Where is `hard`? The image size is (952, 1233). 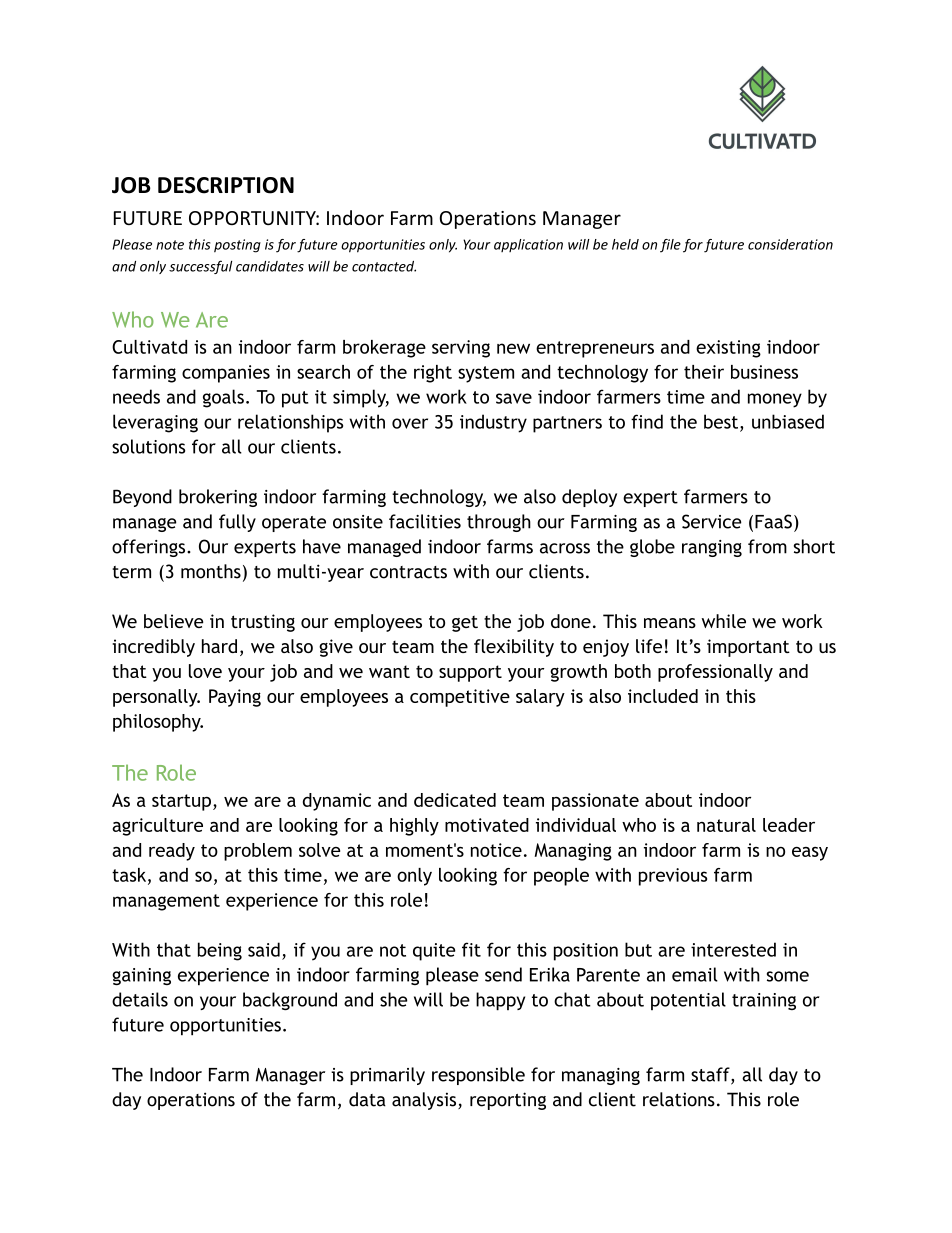 hard is located at coordinates (219, 646).
